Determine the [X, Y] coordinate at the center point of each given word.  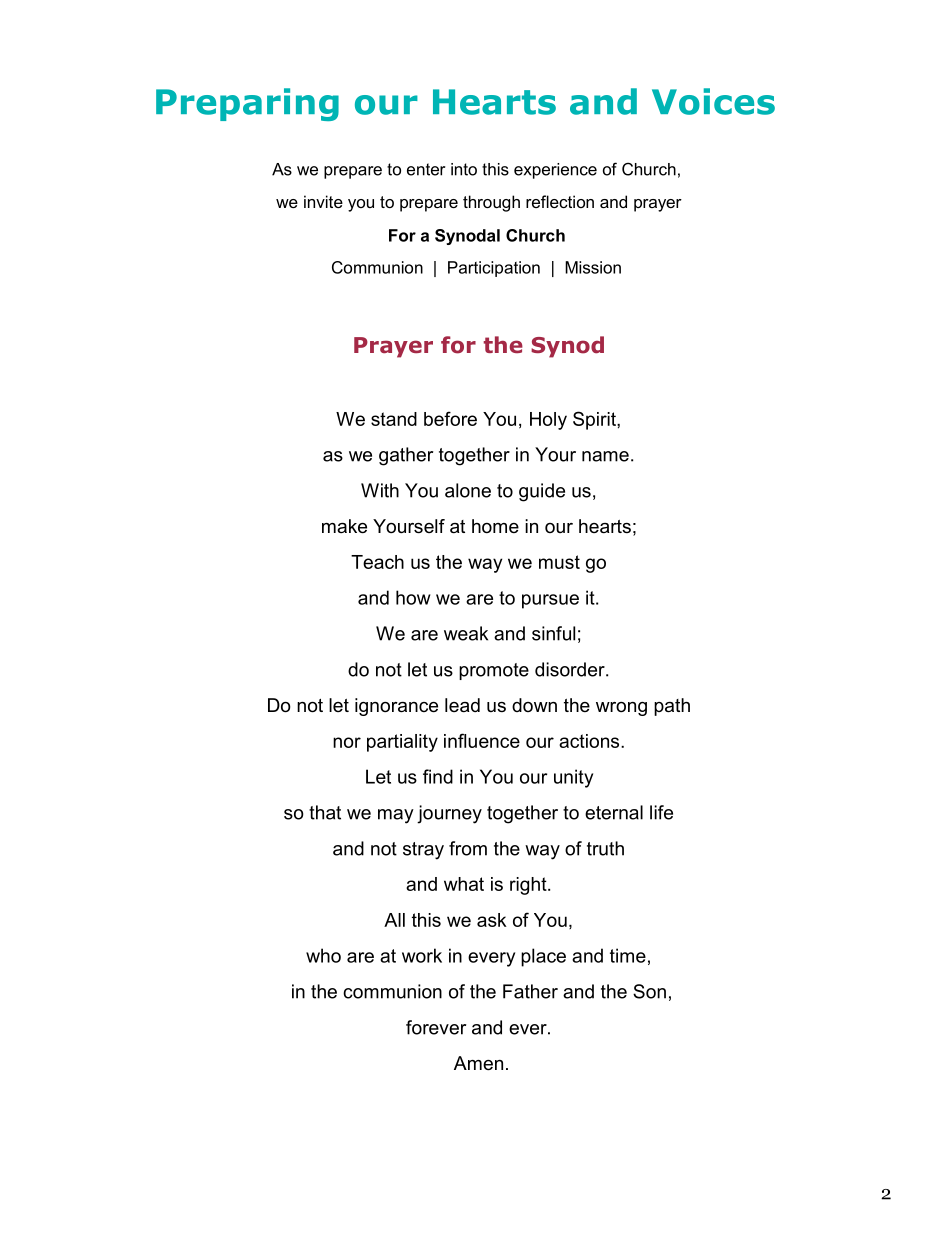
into [464, 169]
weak [466, 633]
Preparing [247, 104]
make [344, 526]
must [559, 562]
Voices [713, 101]
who [323, 955]
